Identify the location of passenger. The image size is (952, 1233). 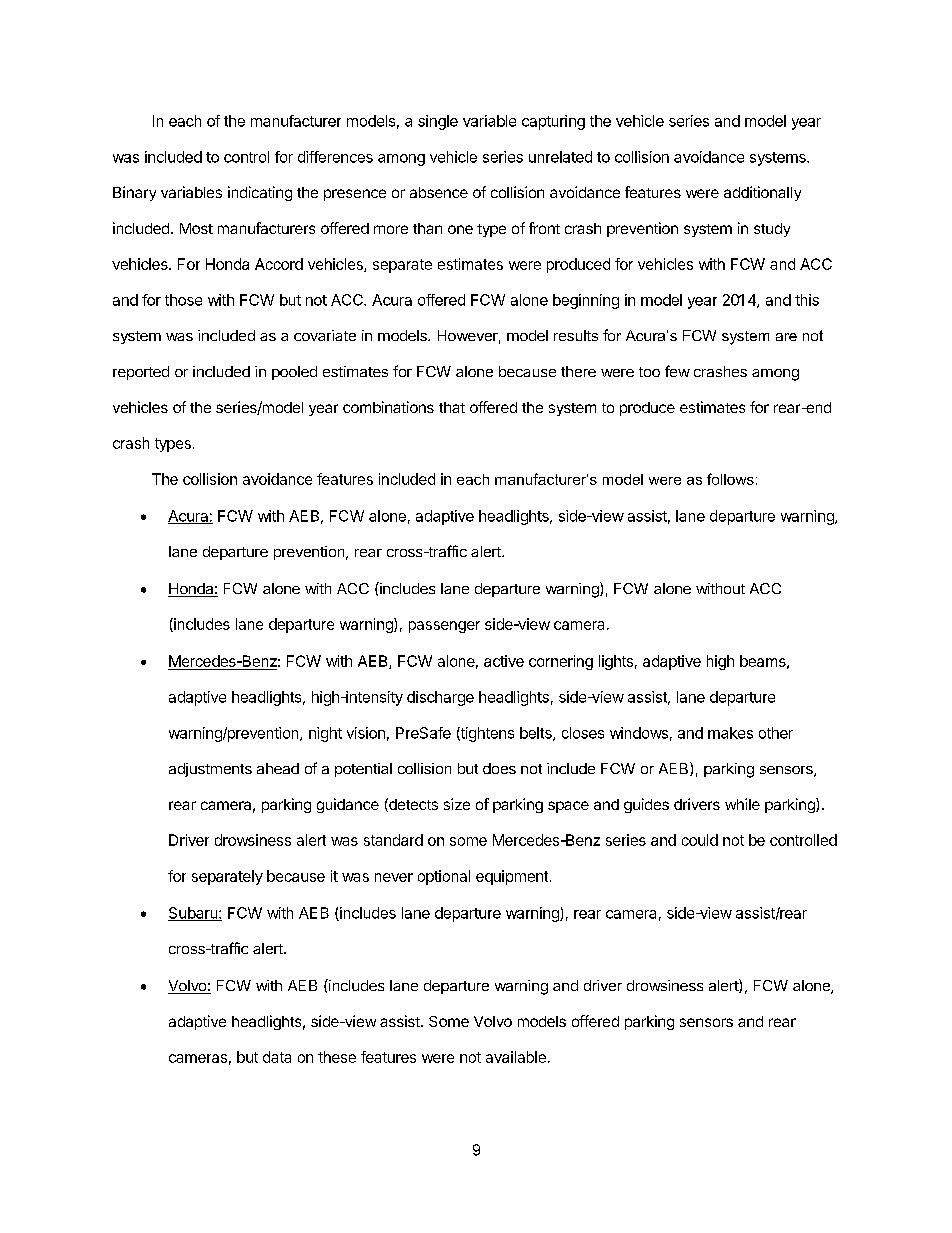
(444, 627).
